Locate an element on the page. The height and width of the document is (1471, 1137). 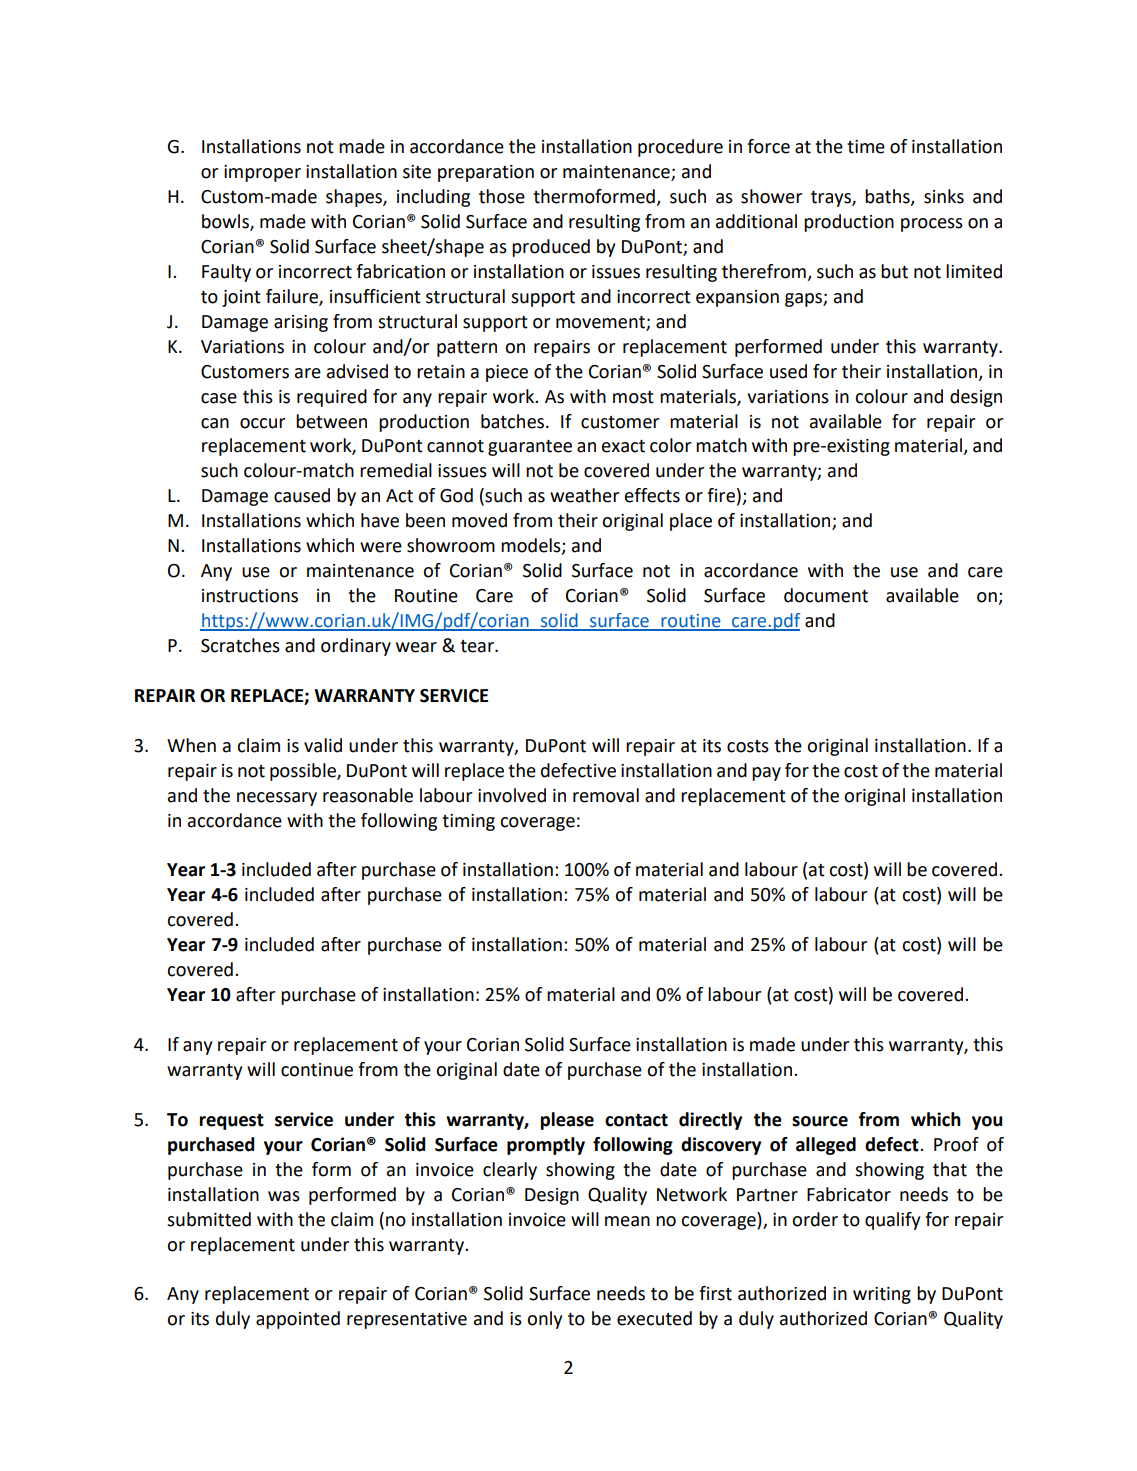
pay is located at coordinates (766, 774).
